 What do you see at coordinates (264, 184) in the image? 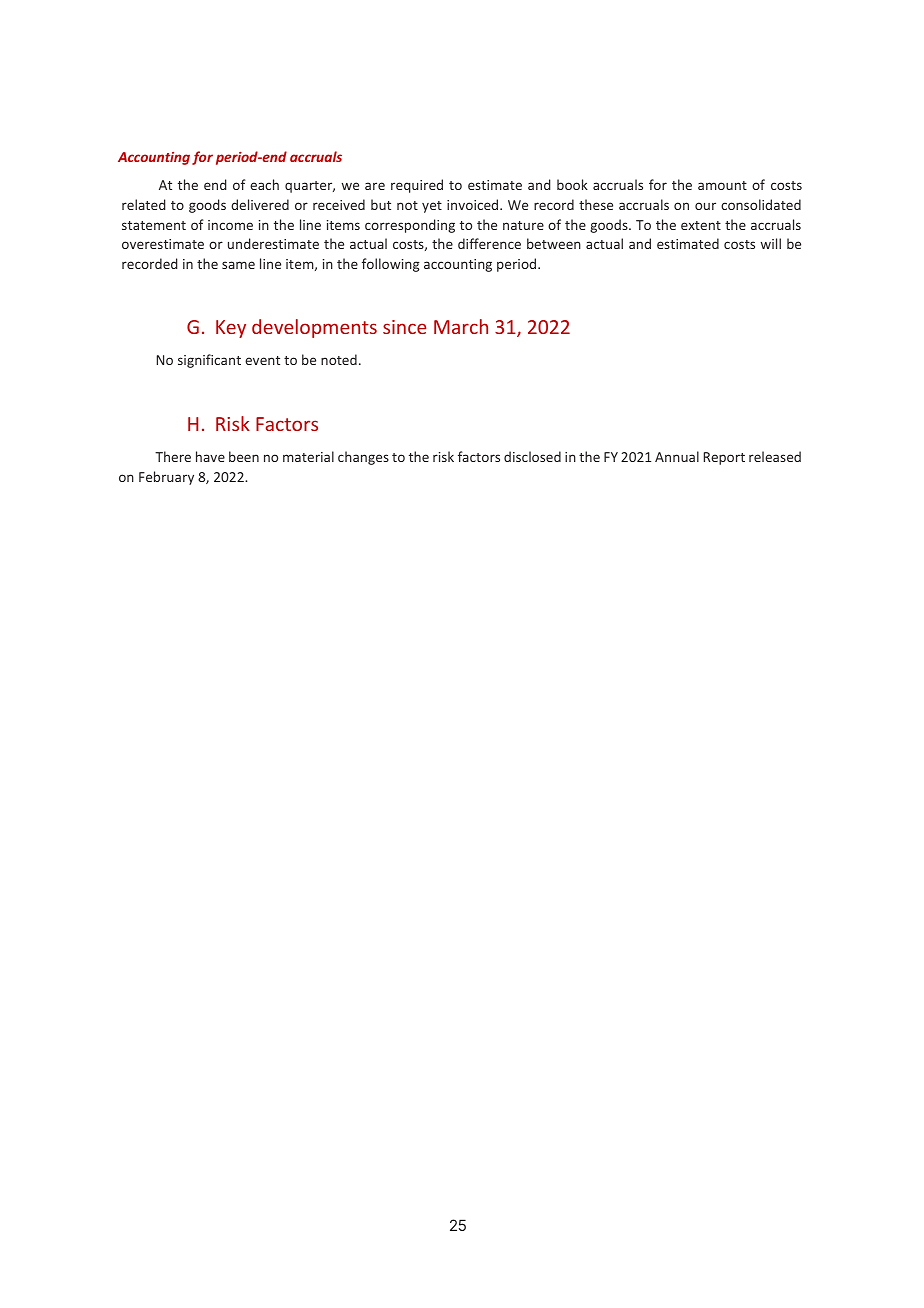
I see `each` at bounding box center [264, 184].
